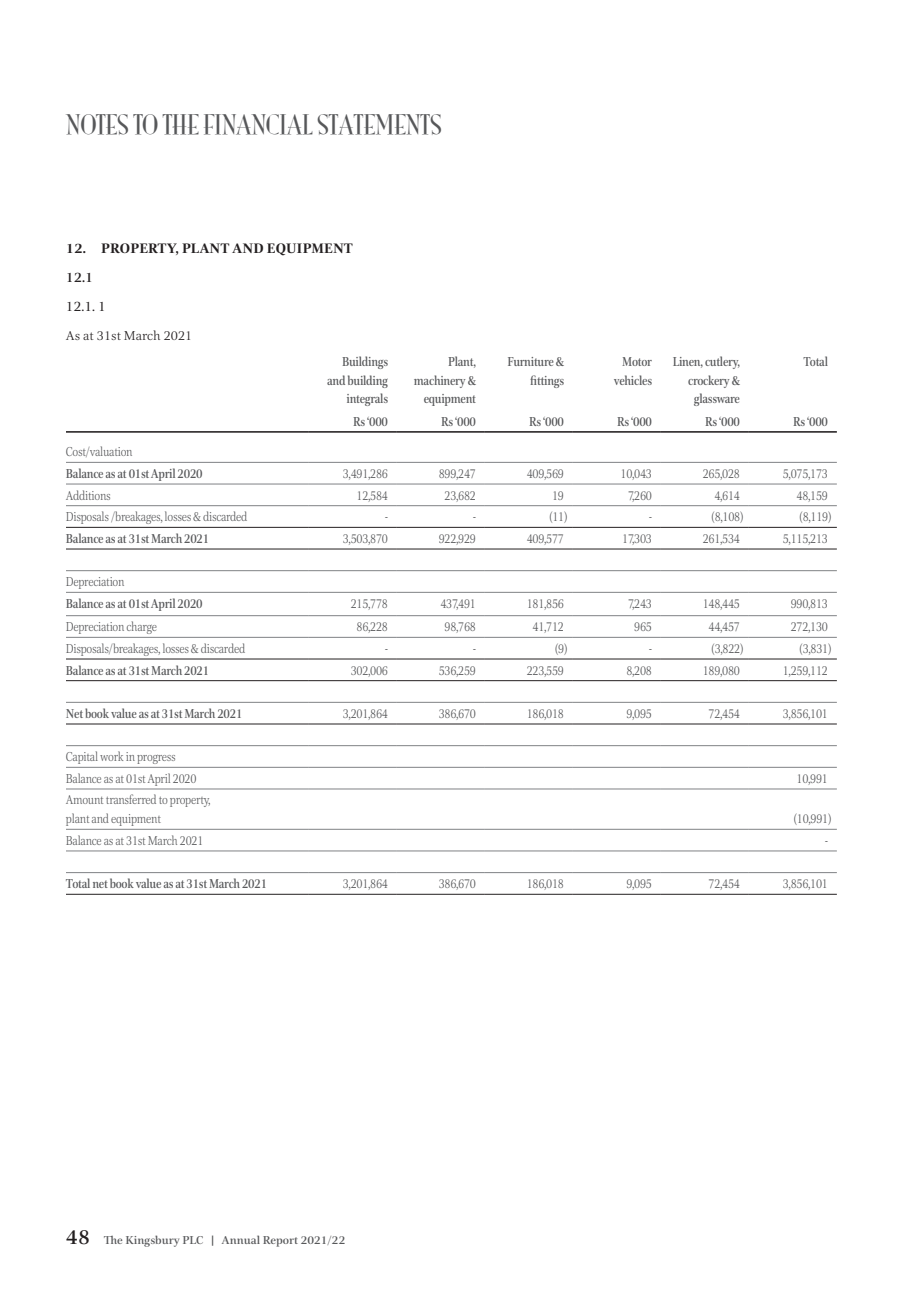  Describe the element at coordinates (84, 799) in the page. I see `Amount` at that location.
